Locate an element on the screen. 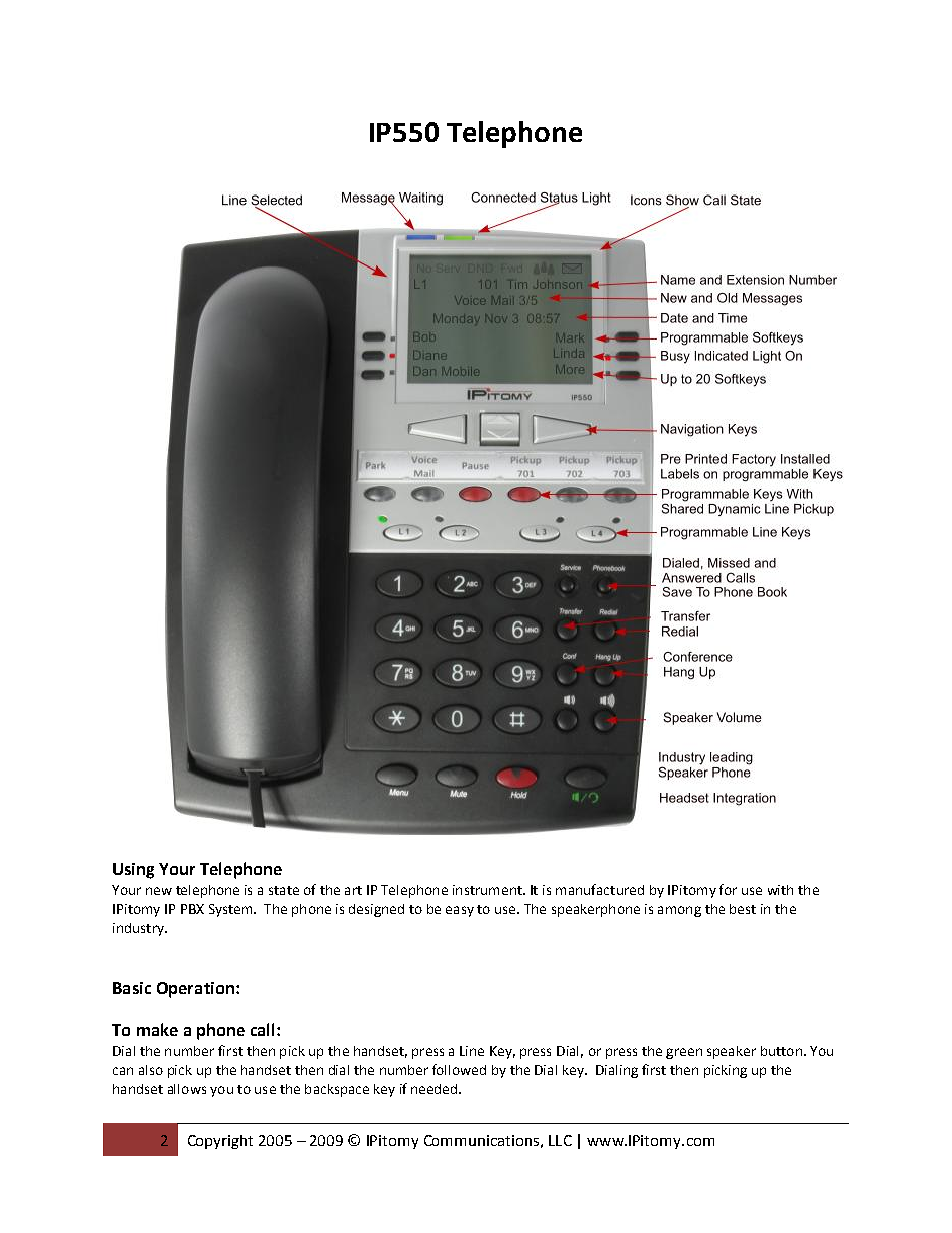 The image size is (952, 1233). instrument is located at coordinates (488, 890).
